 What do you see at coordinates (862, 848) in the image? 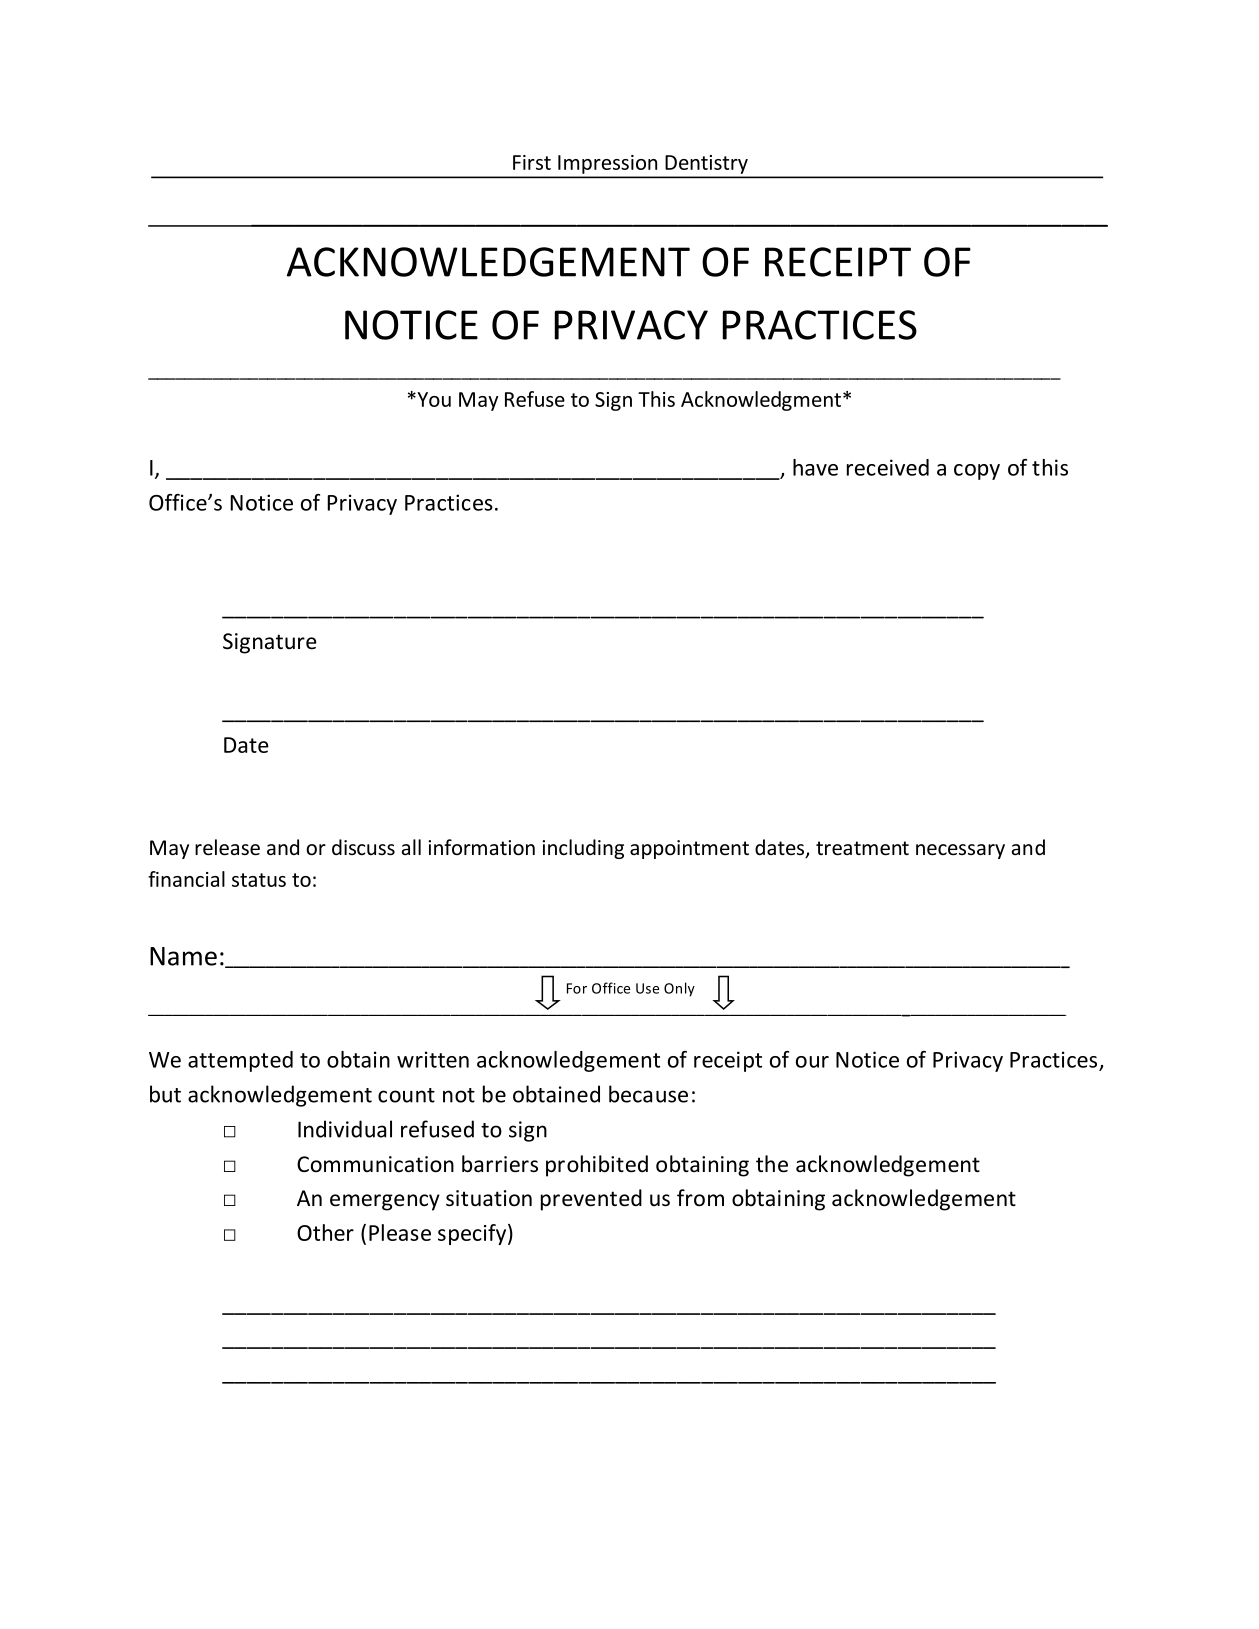
I see `treatment` at bounding box center [862, 848].
